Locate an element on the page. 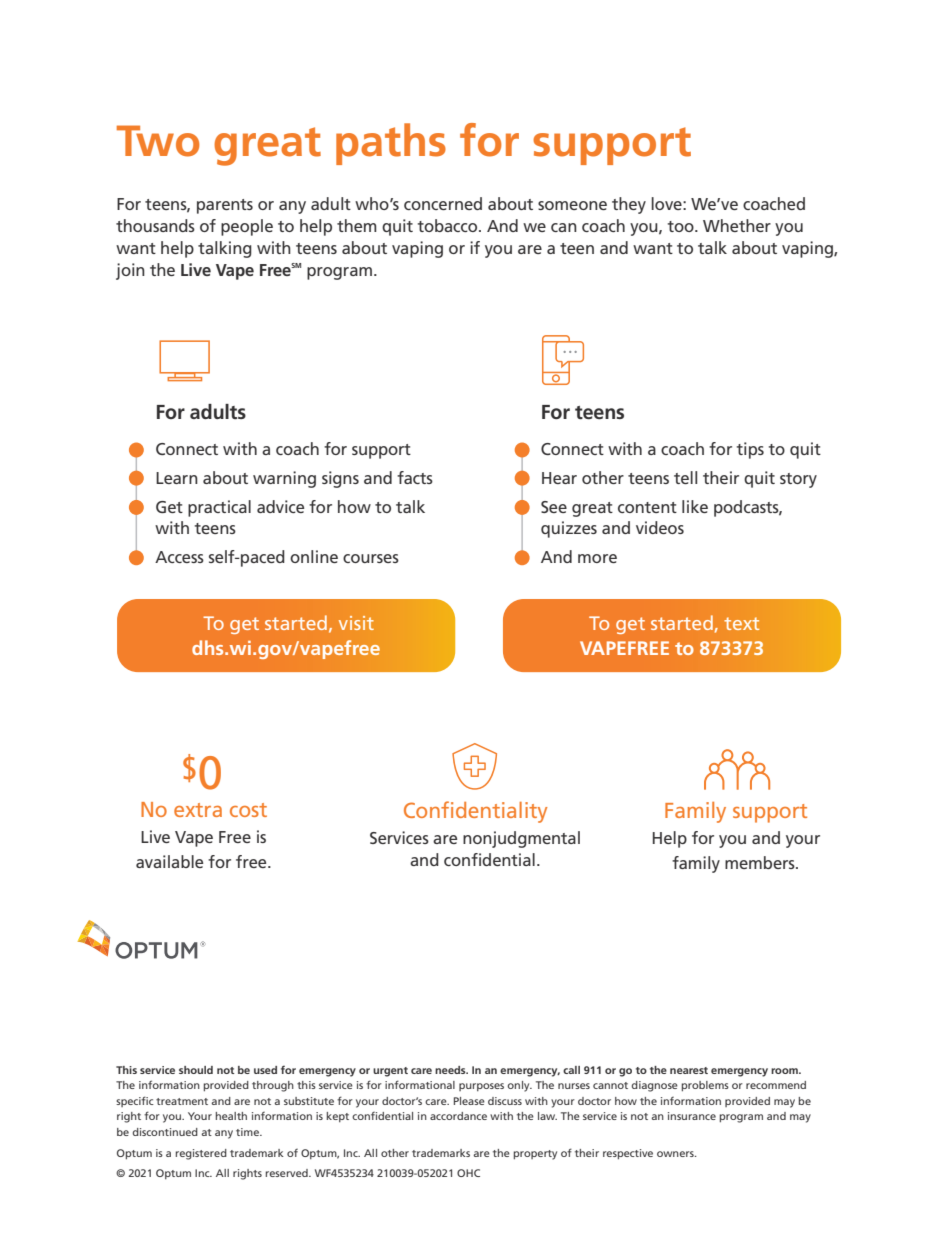 Image resolution: width=952 pixels, height=1233 pixels. visit is located at coordinates (356, 623).
